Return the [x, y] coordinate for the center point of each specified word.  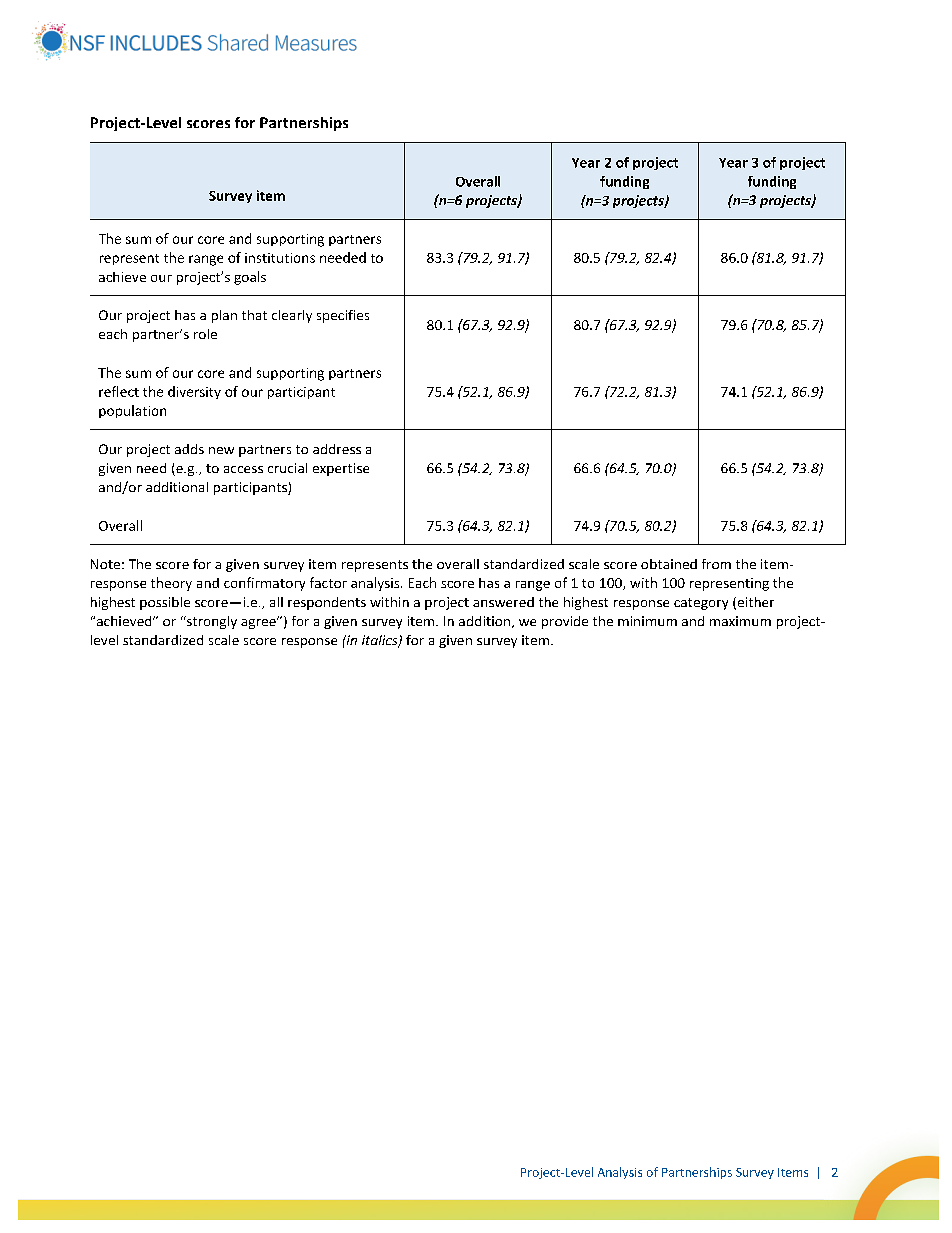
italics [381, 641]
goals [250, 278]
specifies [343, 316]
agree [259, 623]
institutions [280, 258]
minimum [647, 621]
